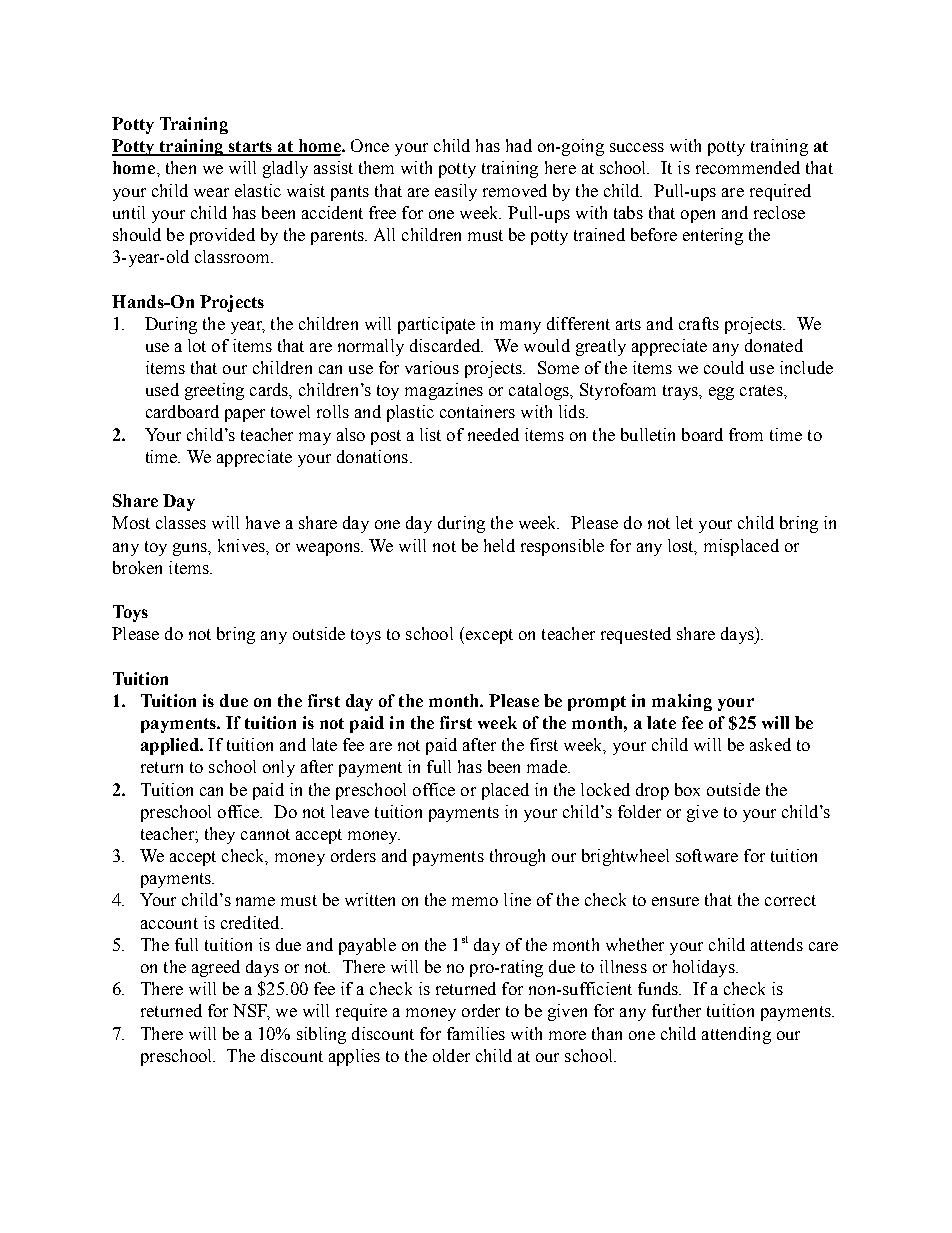  Describe the element at coordinates (488, 635) in the image. I see `except` at that location.
